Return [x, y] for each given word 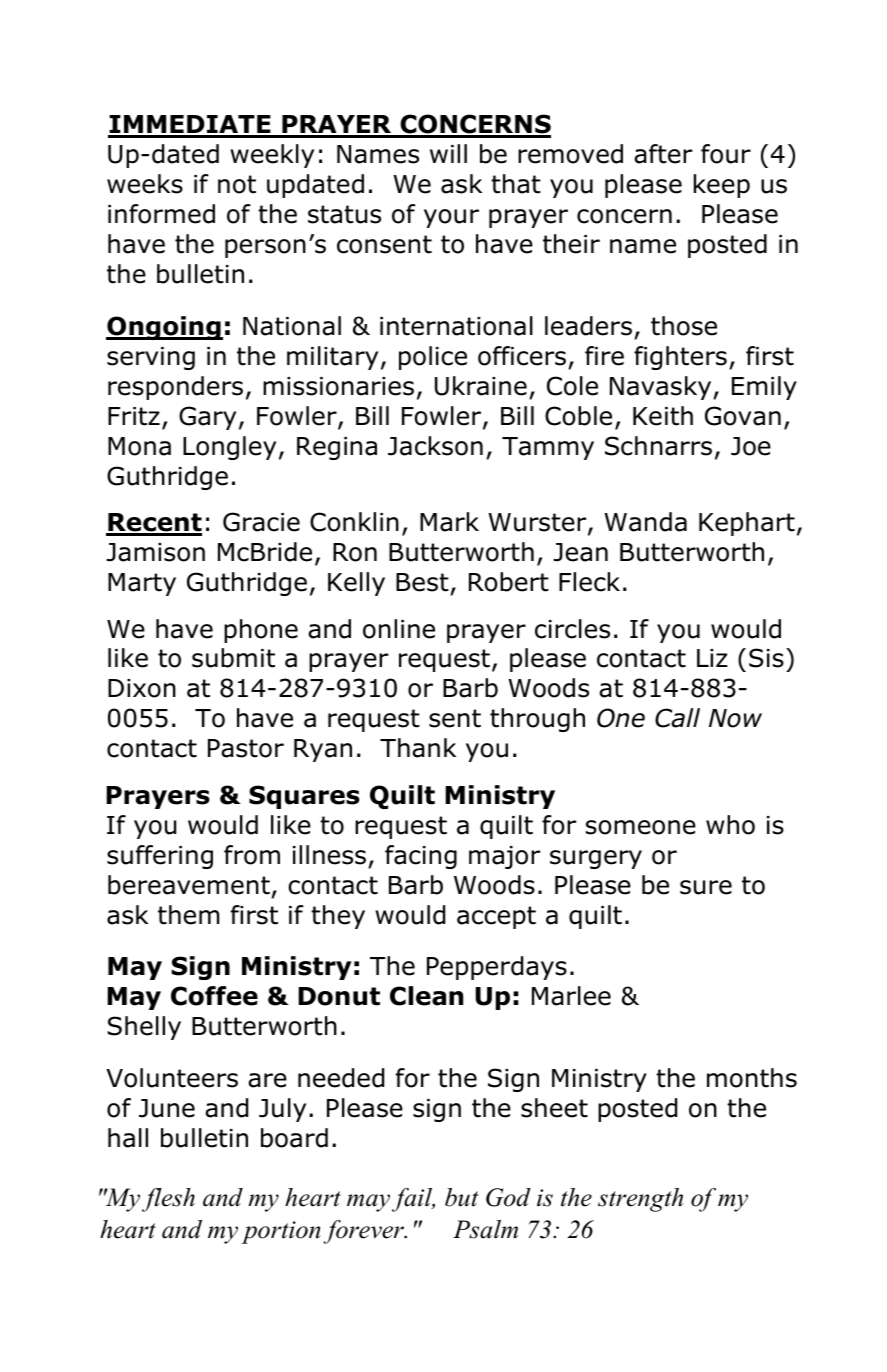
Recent [154, 524]
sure [706, 887]
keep [722, 186]
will [448, 153]
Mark [449, 522]
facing [421, 857]
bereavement [189, 885]
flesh [168, 1200]
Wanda [645, 522]
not [237, 184]
